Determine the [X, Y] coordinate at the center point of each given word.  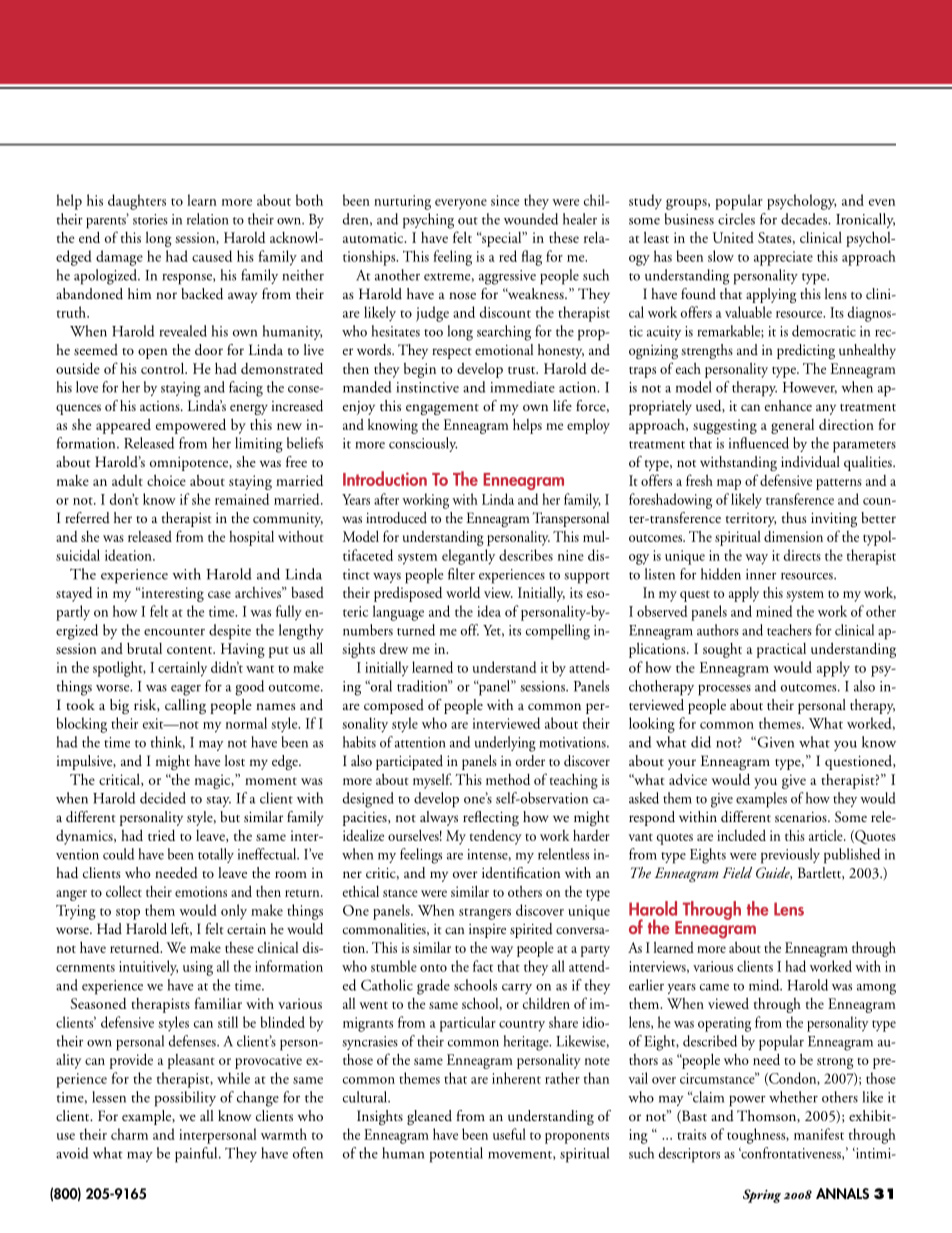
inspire [487, 931]
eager [186, 690]
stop [128, 914]
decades [805, 219]
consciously [423, 444]
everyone [461, 204]
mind [765, 985]
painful [197, 1155]
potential [456, 1155]
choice [166, 480]
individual [810, 462]
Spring [762, 1196]
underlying [505, 744]
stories [150, 219]
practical [781, 650]
